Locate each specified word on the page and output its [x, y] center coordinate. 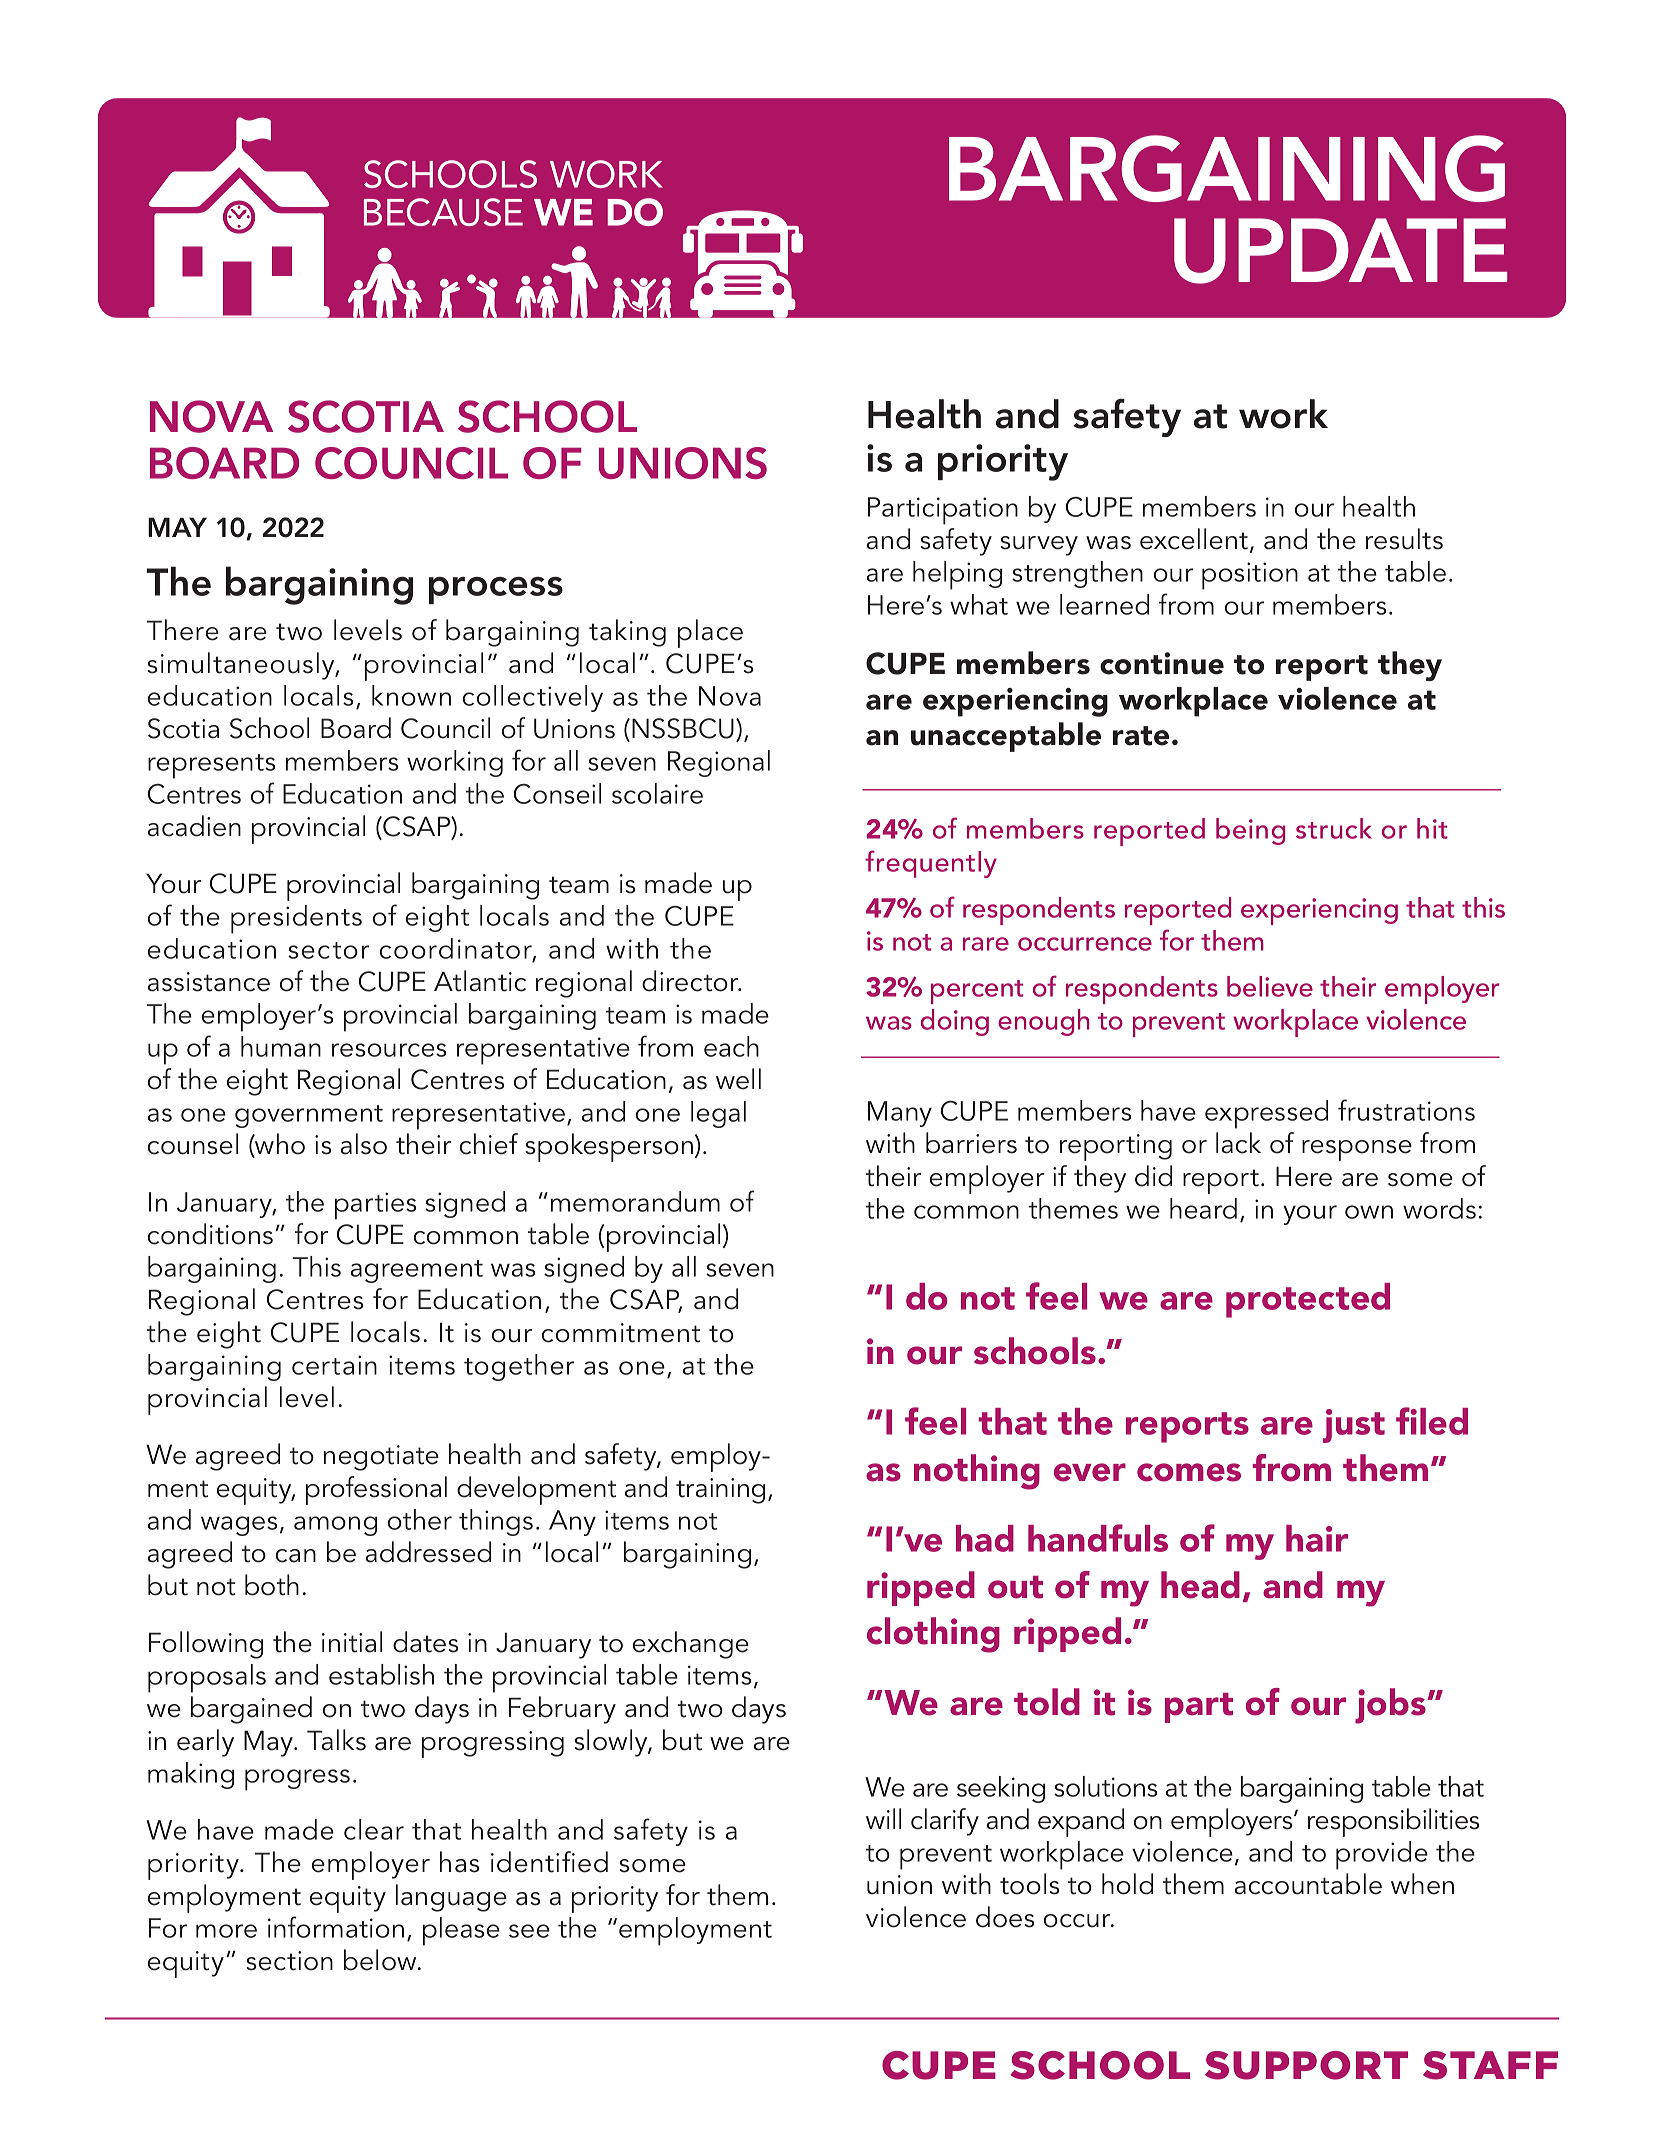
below [381, 1960]
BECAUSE [443, 212]
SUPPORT [1306, 2065]
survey [1039, 546]
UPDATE [1340, 251]
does [1005, 1917]
